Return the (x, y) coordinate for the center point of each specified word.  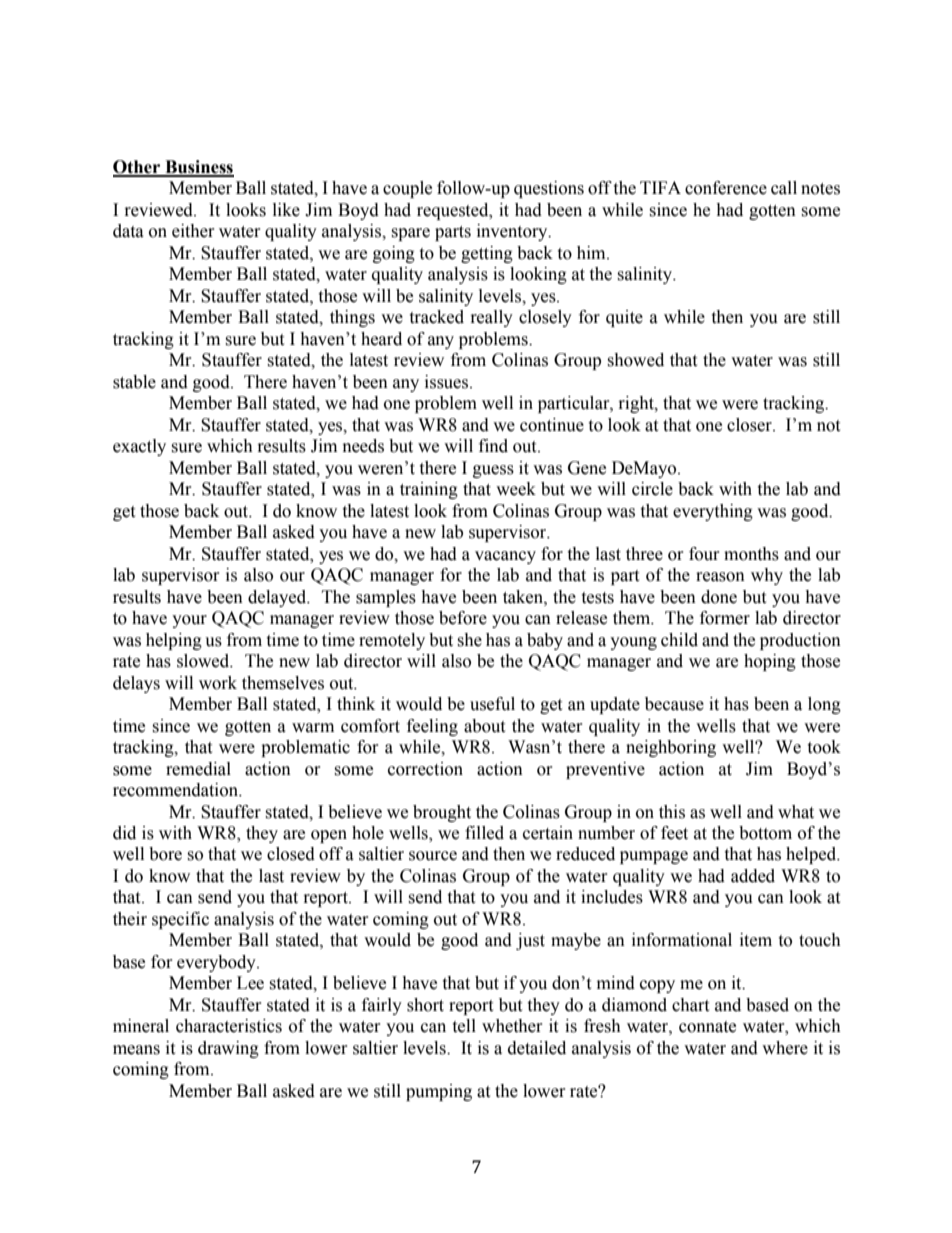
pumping (439, 1092)
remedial (198, 769)
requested (454, 211)
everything (713, 512)
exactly (139, 447)
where (785, 1048)
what (796, 812)
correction (425, 769)
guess (493, 471)
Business (198, 168)
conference (726, 188)
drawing (228, 1049)
